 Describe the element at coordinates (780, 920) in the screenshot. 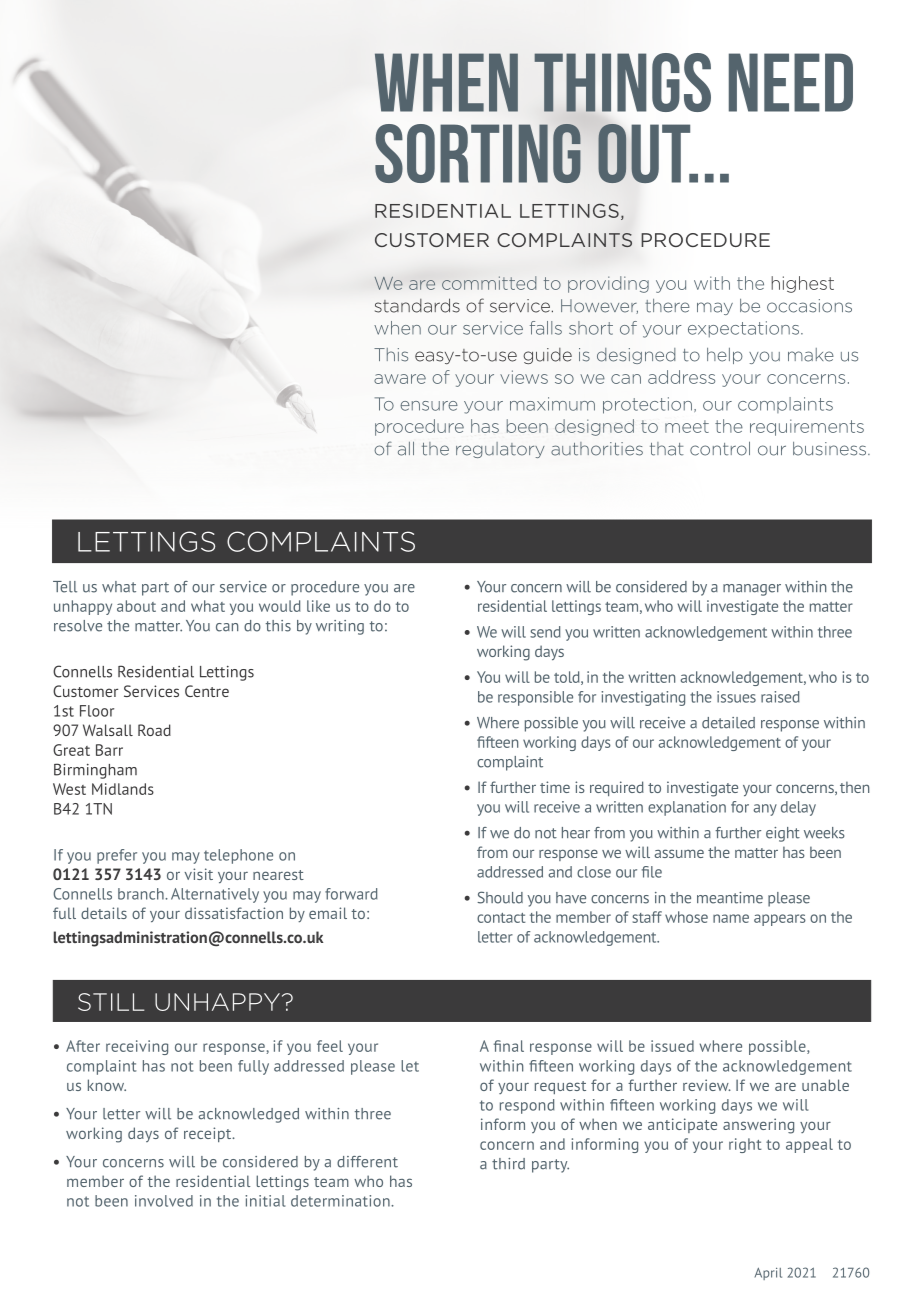

I see `appears` at that location.
